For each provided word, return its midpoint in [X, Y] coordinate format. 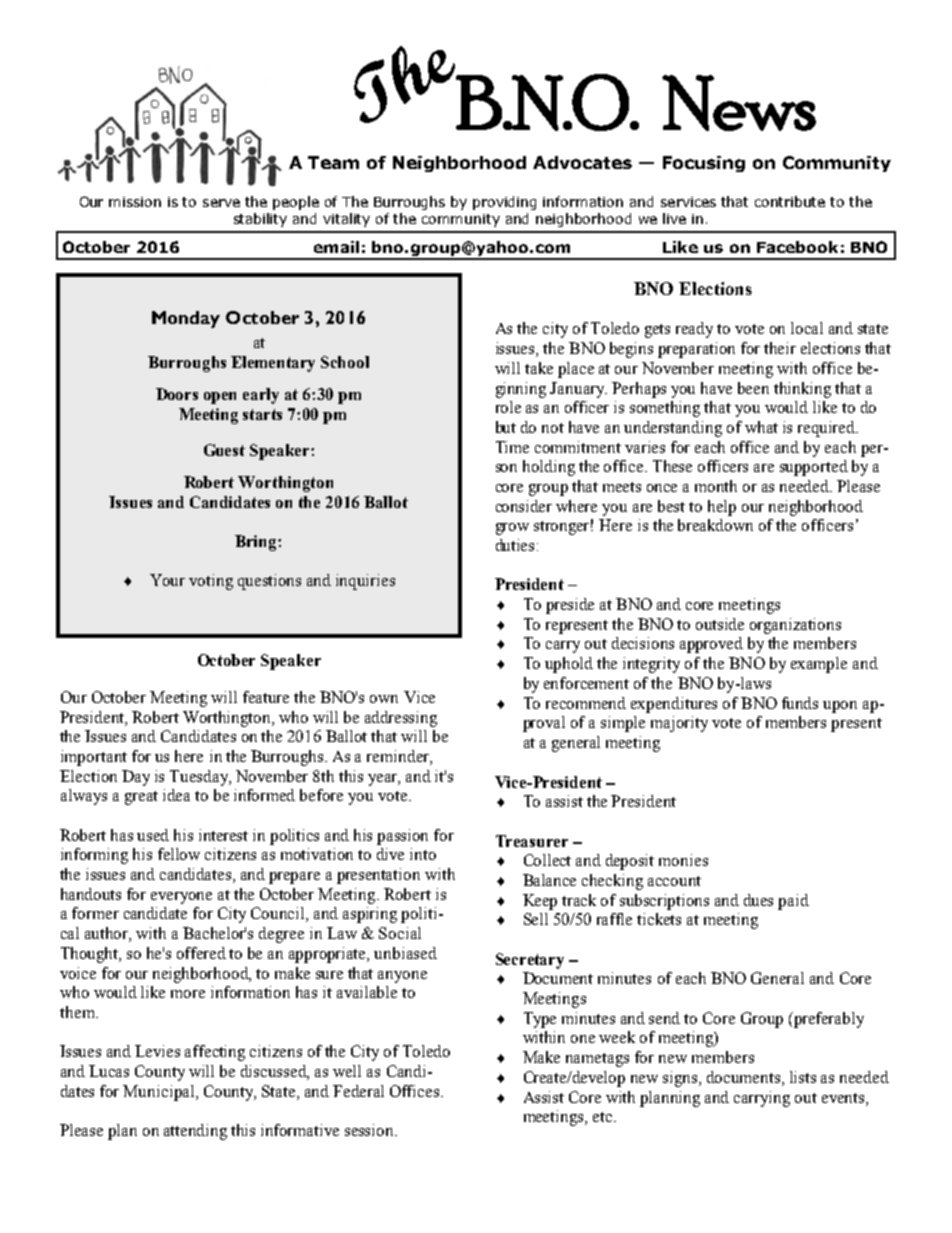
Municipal [160, 1093]
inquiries [365, 582]
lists [803, 1077]
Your [167, 580]
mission [135, 202]
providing [504, 203]
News [739, 103]
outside [720, 624]
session [370, 1130]
